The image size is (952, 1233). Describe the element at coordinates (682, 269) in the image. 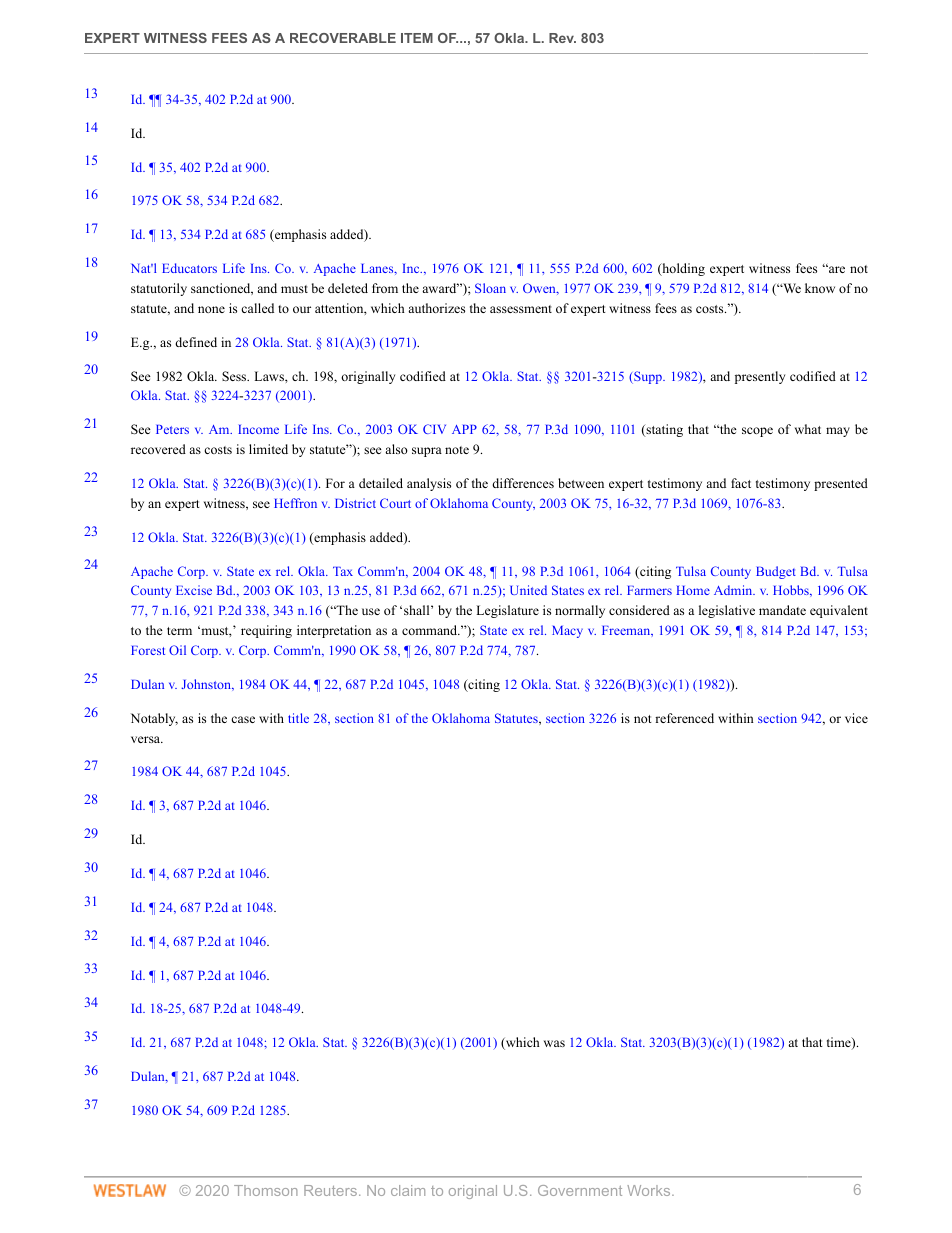

I see `holding` at that location.
